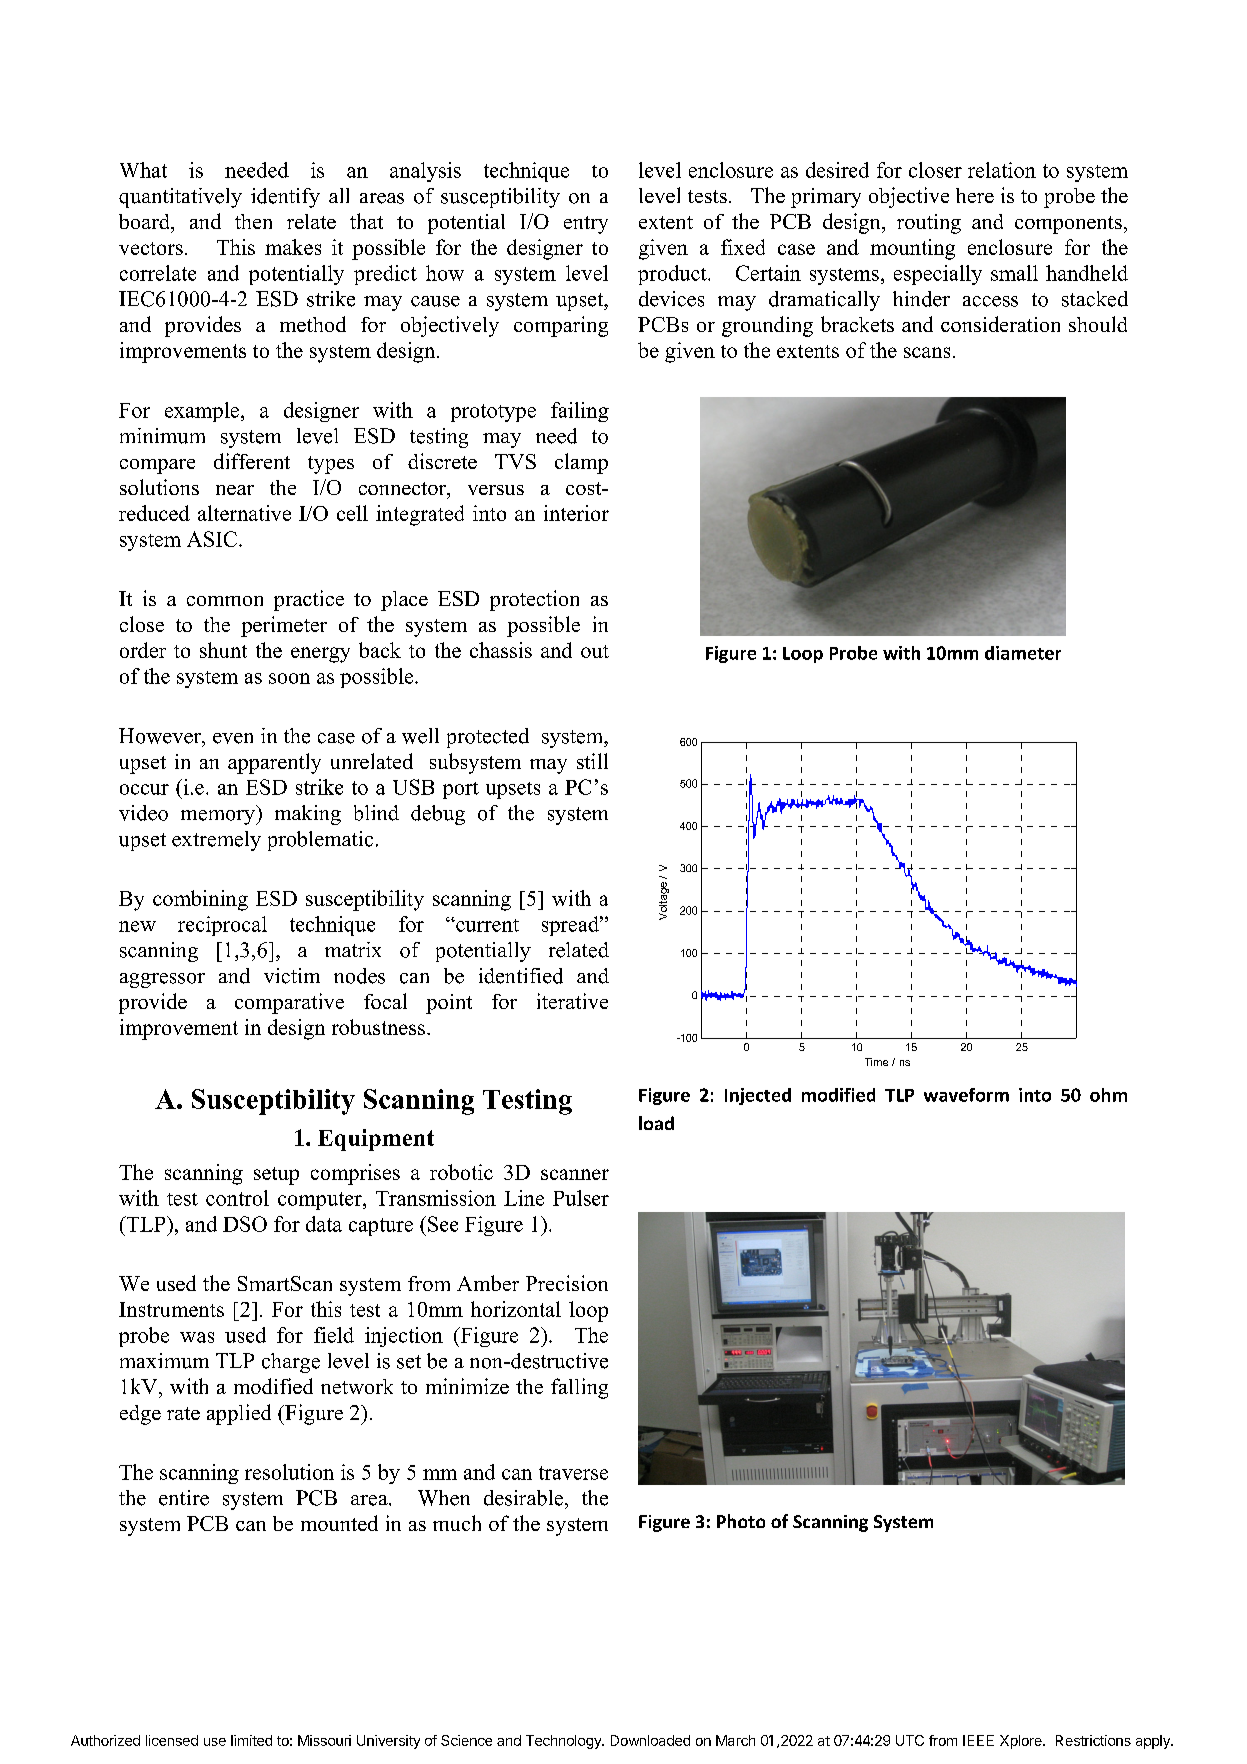 This screenshot has width=1247, height=1764. I want to click on components, so click(1068, 225).
